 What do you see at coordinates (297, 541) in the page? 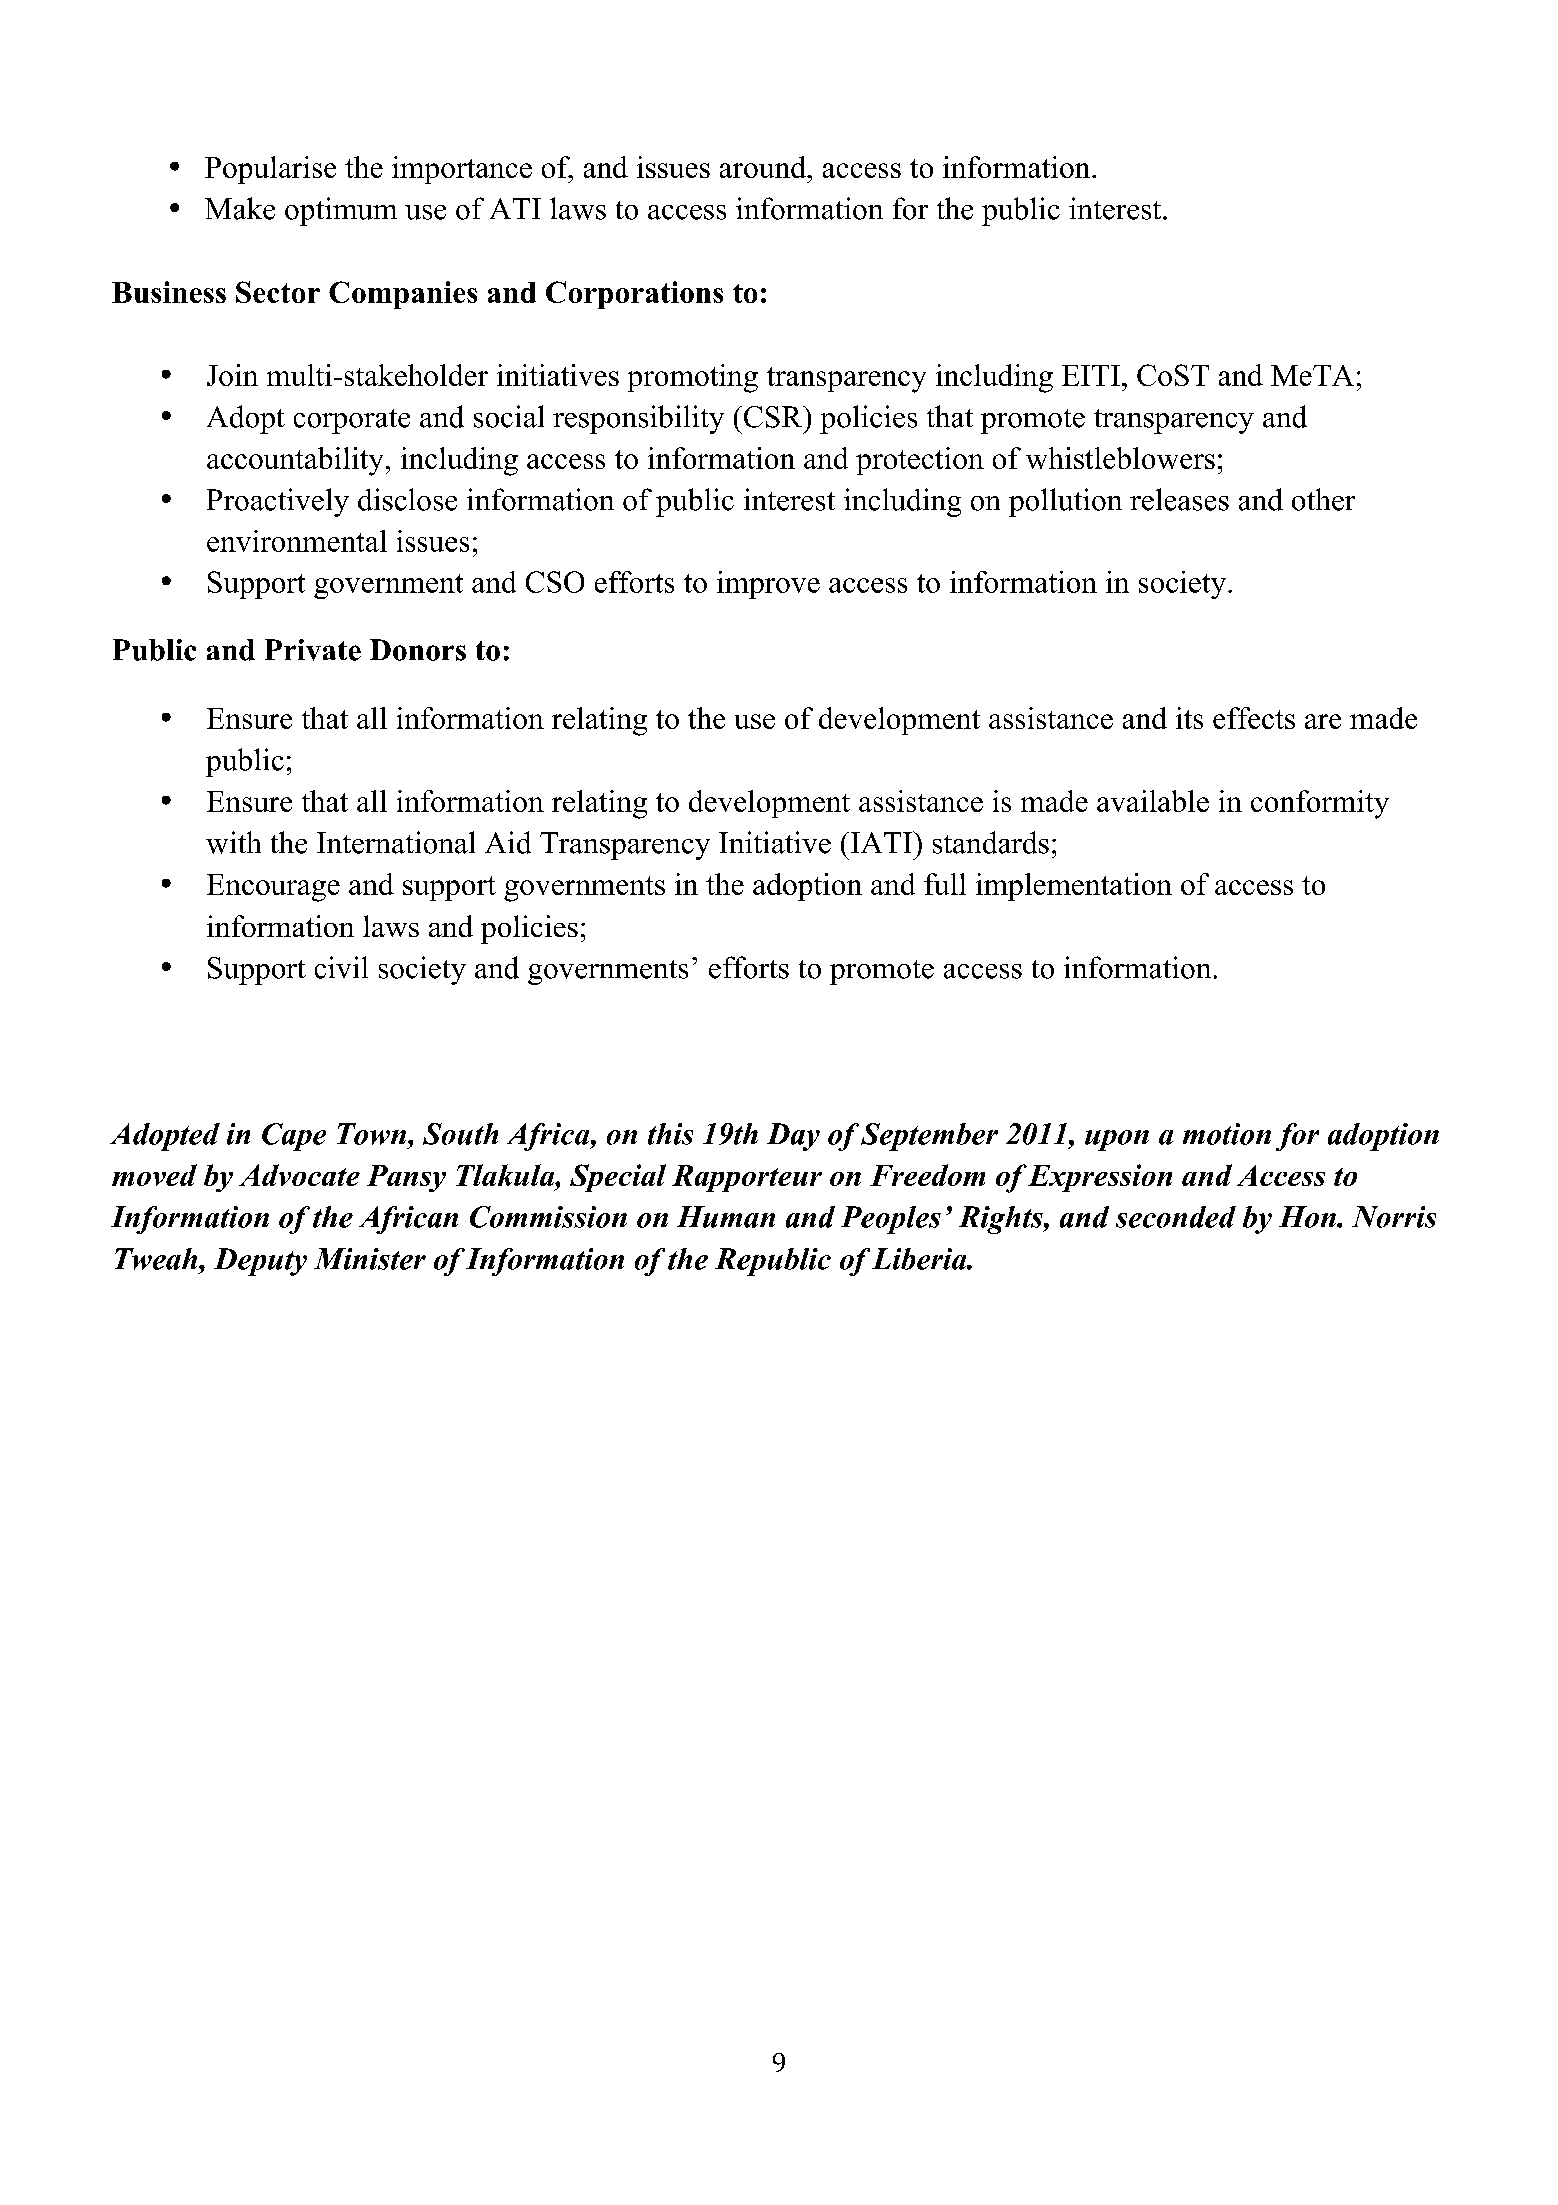
I see `environmental` at bounding box center [297, 541].
